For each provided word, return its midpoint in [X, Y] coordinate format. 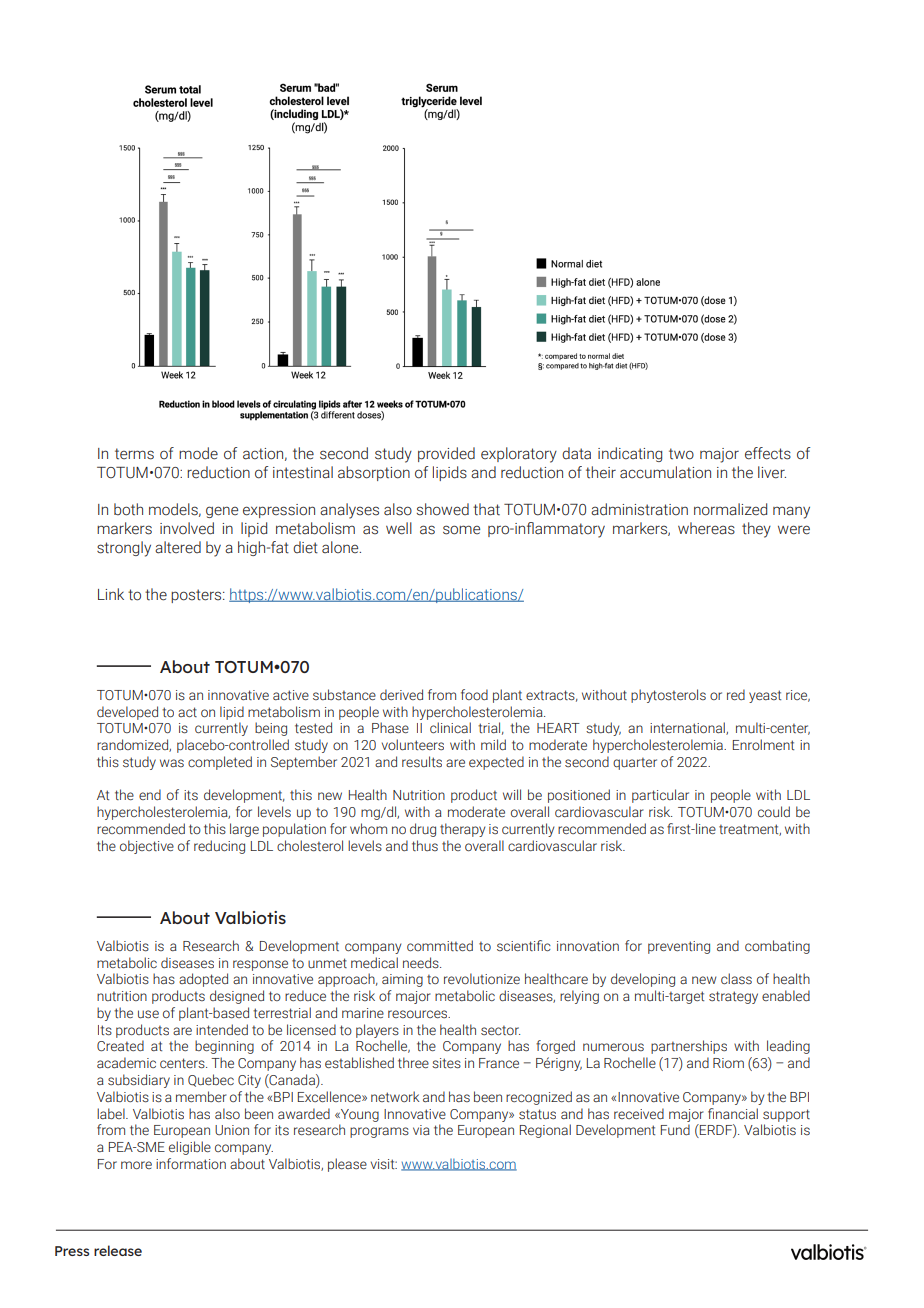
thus [425, 845]
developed [127, 713]
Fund [675, 1129]
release [118, 1250]
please [347, 1165]
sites [446, 1063]
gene [222, 512]
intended [222, 1029]
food [474, 694]
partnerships [689, 1047]
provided [446, 454]
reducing [219, 847]
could [774, 811]
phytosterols [668, 696]
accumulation [665, 472]
